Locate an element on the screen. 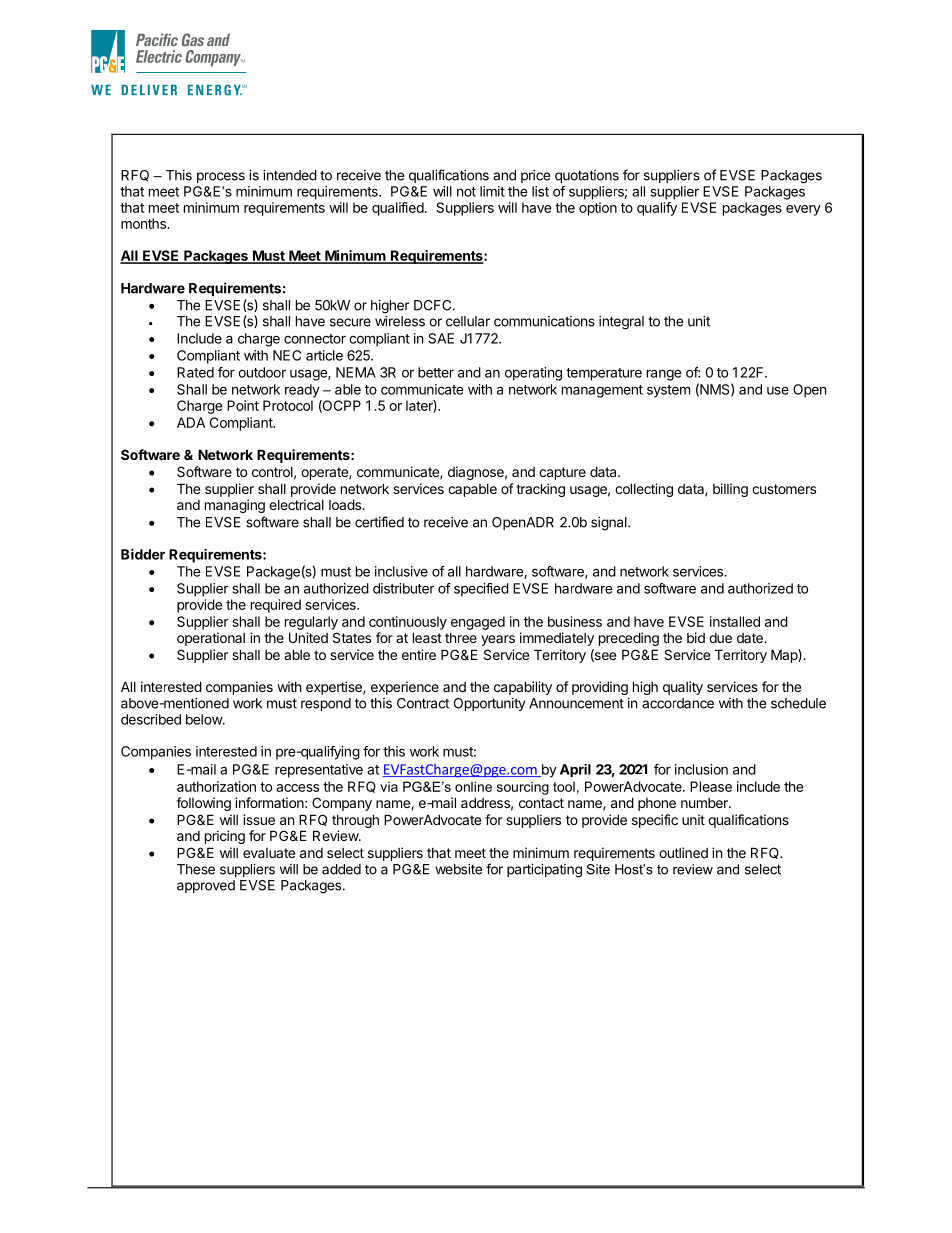 The height and width of the screenshot is (1233, 952). better is located at coordinates (436, 372).
